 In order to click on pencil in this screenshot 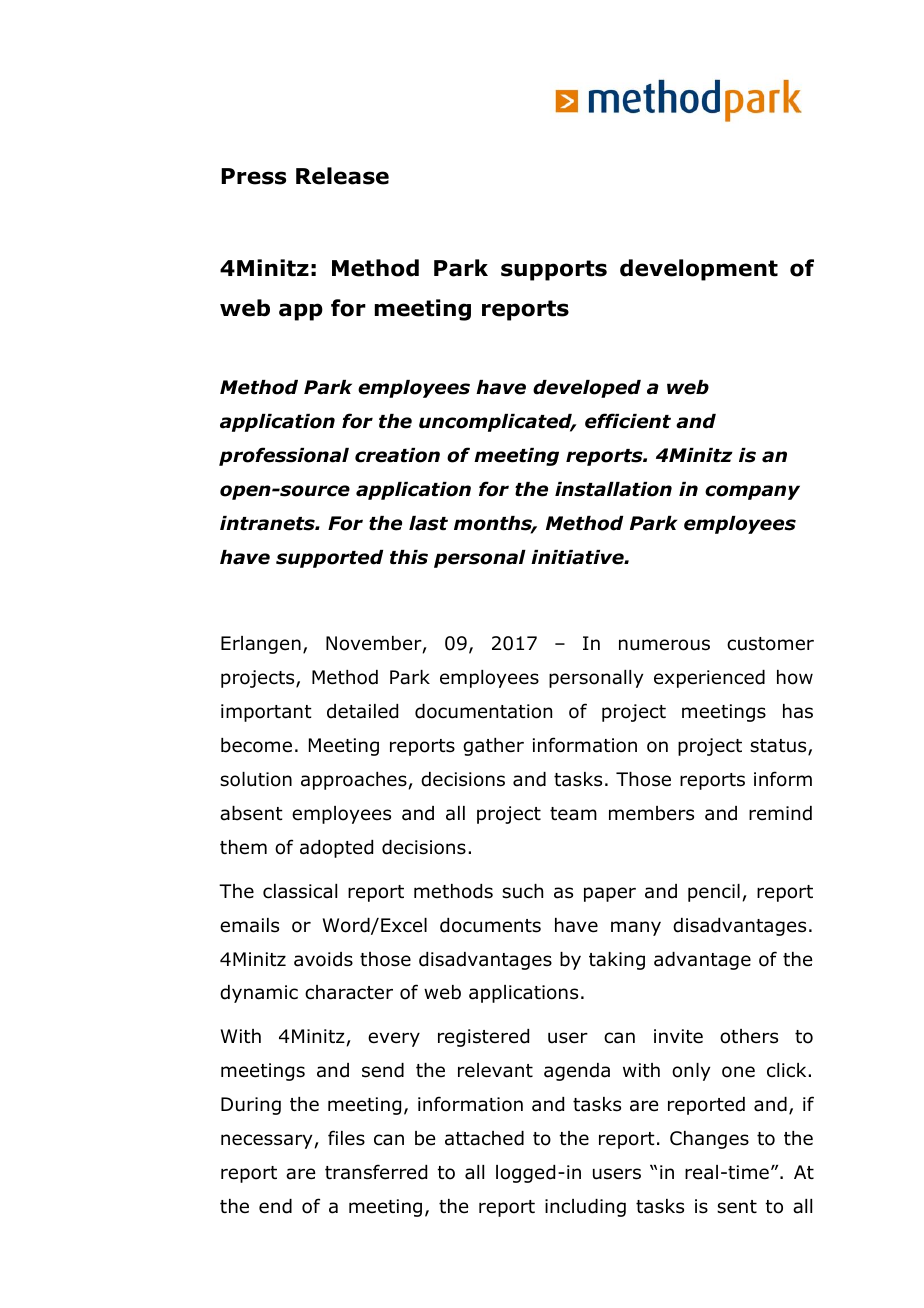, I will do `click(714, 893)`.
